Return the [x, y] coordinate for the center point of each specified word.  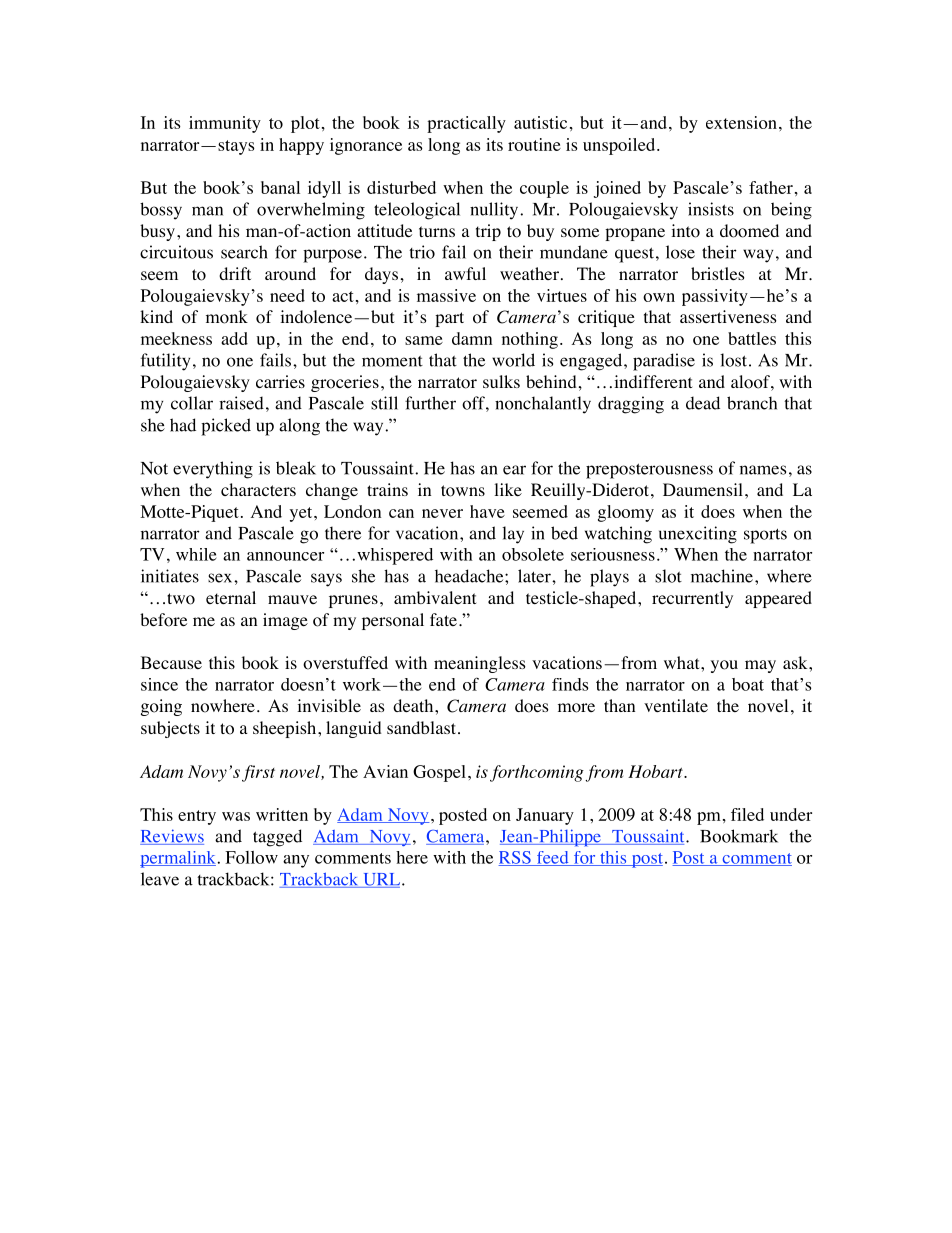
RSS [515, 858]
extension [741, 122]
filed [747, 814]
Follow [251, 857]
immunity [225, 124]
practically [466, 124]
